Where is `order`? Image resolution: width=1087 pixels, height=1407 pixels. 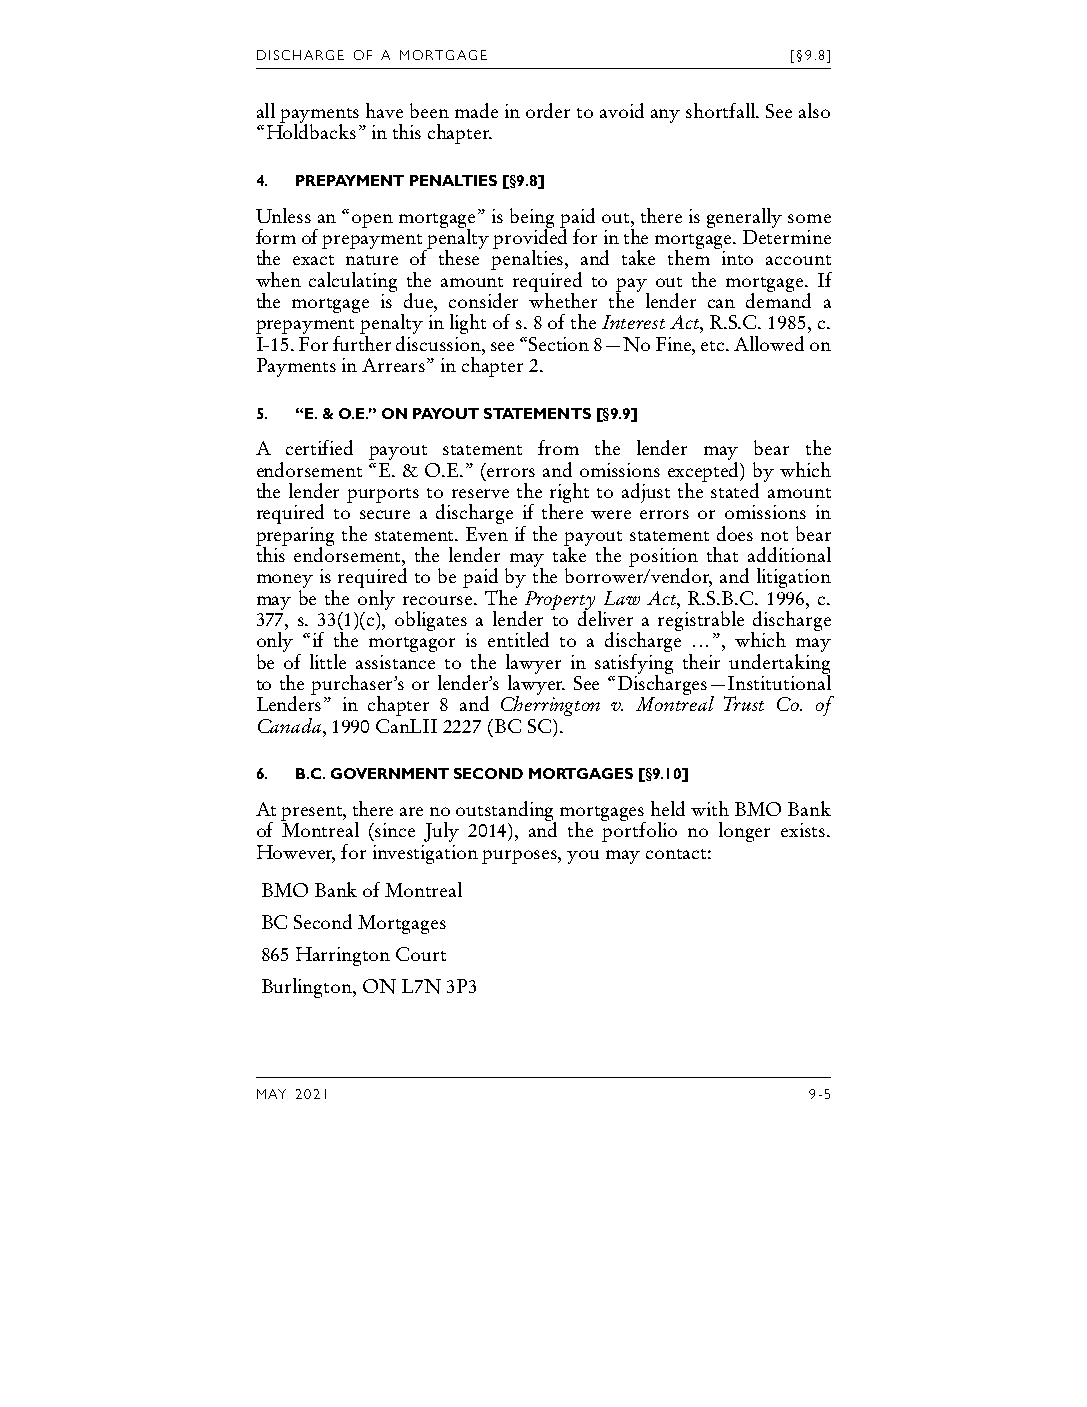
order is located at coordinates (548, 110).
